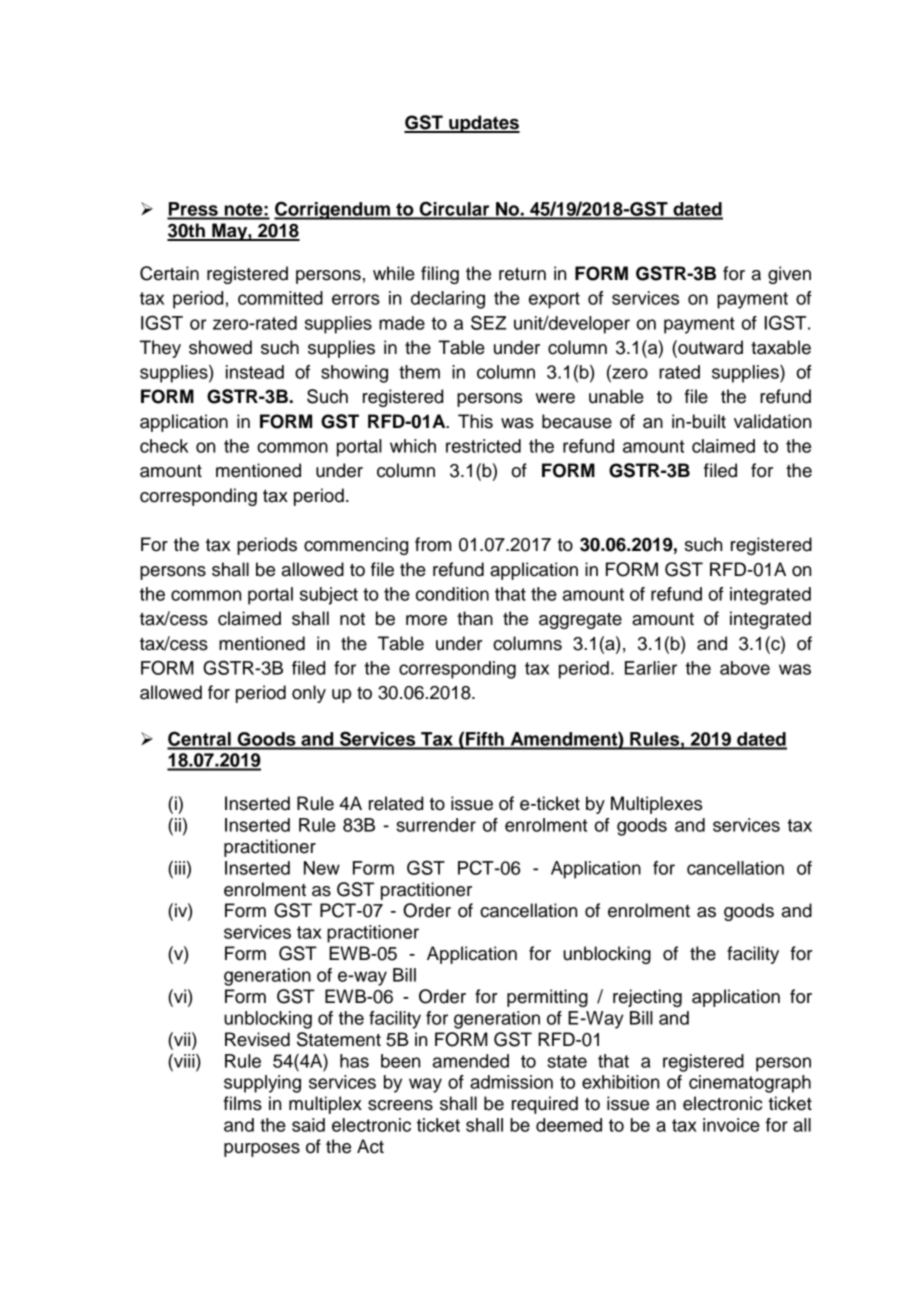  Describe the element at coordinates (475, 618) in the screenshot. I see `than` at that location.
